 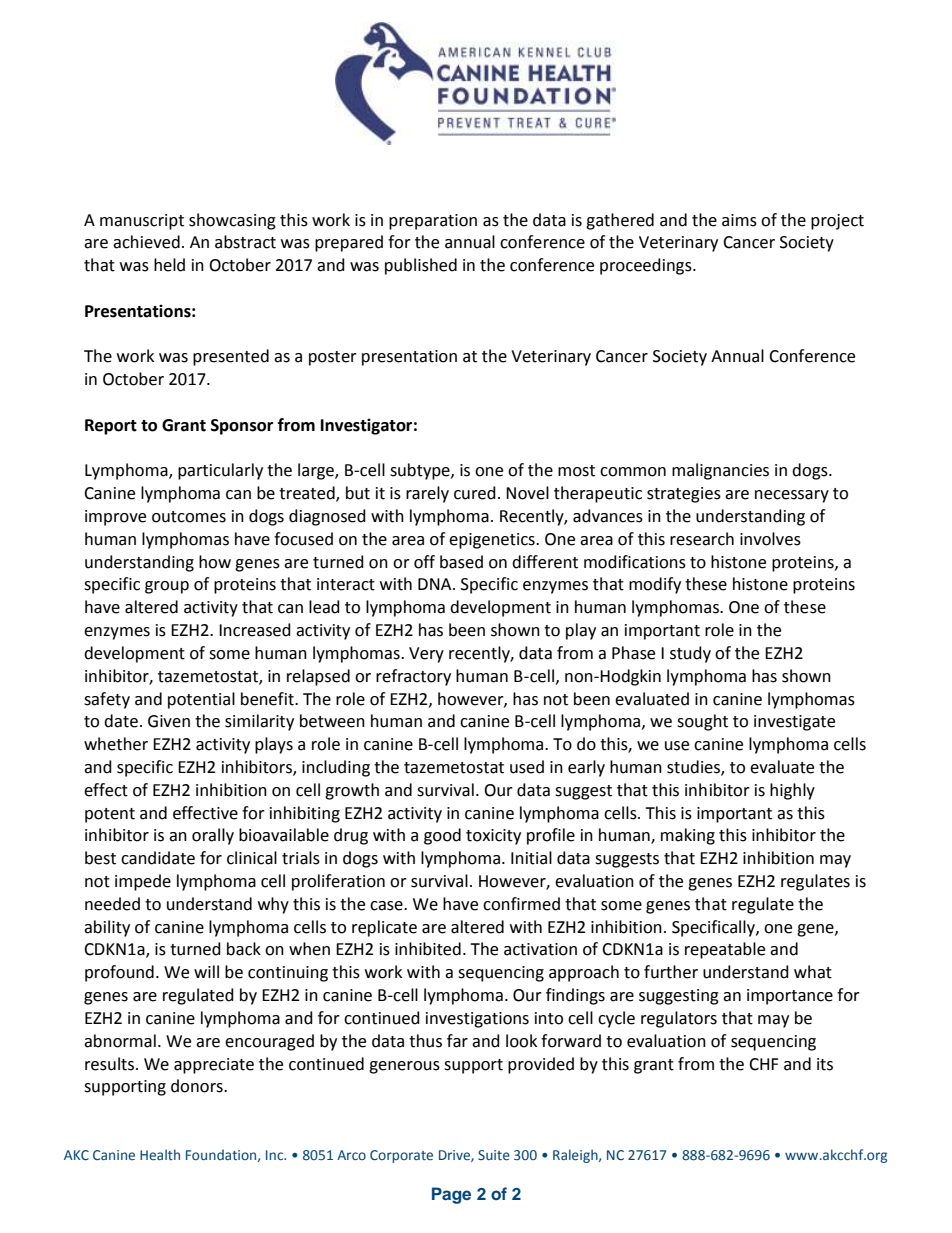 What do you see at coordinates (169, 721) in the page?
I see `Given` at bounding box center [169, 721].
